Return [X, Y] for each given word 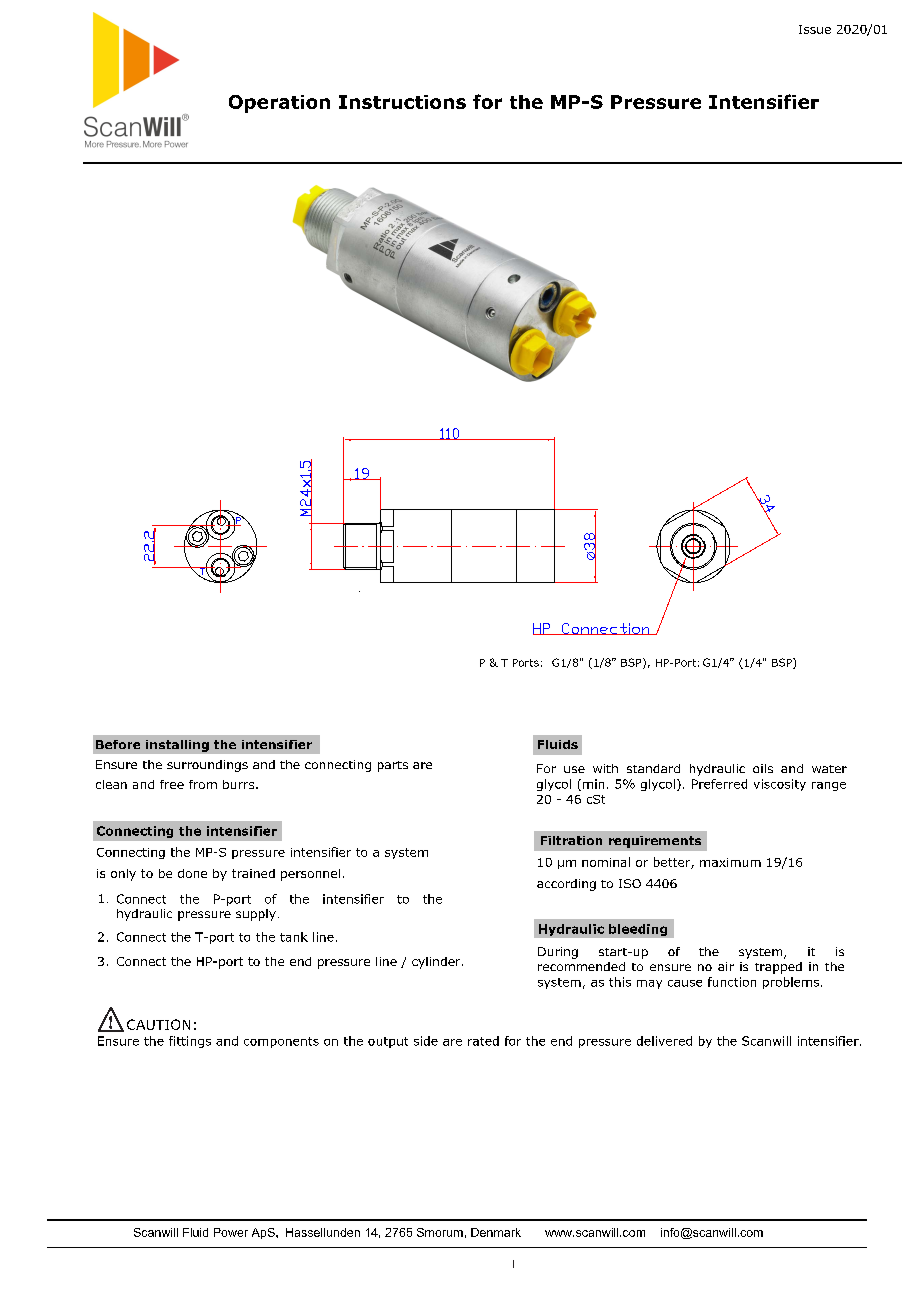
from [203, 784]
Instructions [402, 102]
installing [177, 746]
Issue [815, 29]
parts [393, 766]
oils [763, 768]
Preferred [719, 784]
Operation [279, 104]
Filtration [571, 840]
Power [231, 1232]
